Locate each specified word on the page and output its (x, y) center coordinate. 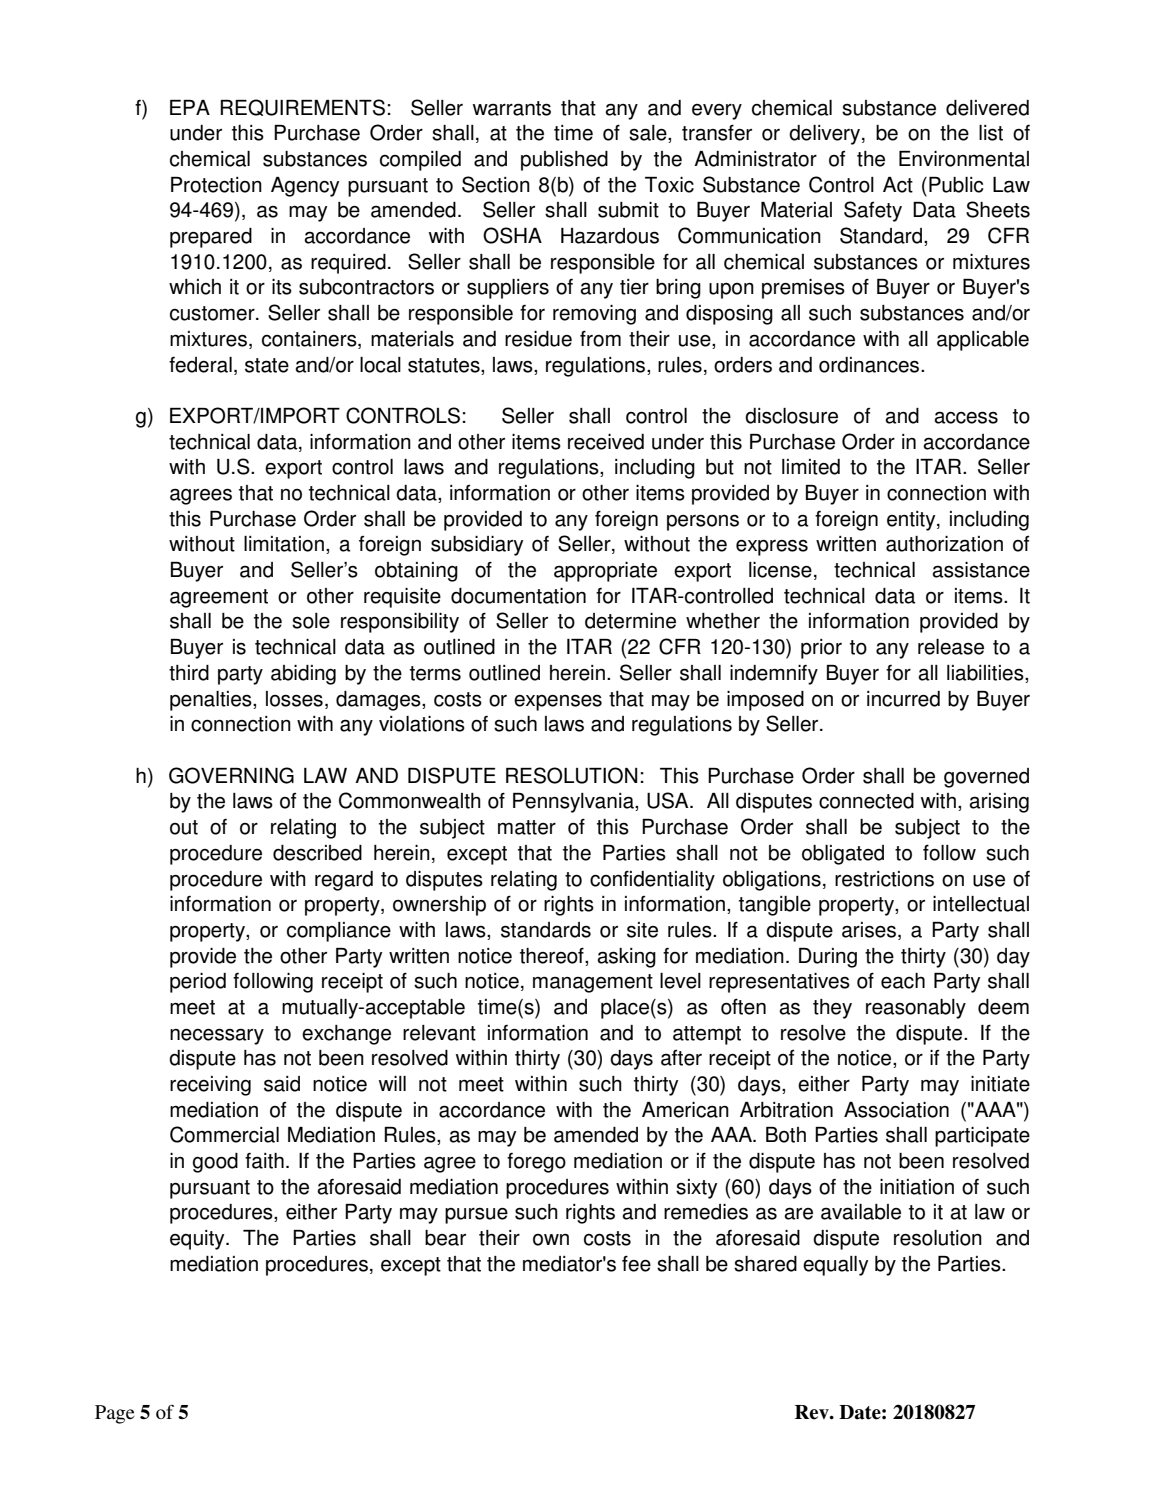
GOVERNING (231, 775)
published (564, 161)
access (966, 417)
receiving (210, 1086)
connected (866, 801)
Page (114, 1414)
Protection (216, 185)
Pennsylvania (574, 803)
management (593, 983)
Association (896, 1110)
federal (200, 365)
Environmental (964, 159)
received (606, 442)
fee (636, 1263)
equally (835, 1266)
